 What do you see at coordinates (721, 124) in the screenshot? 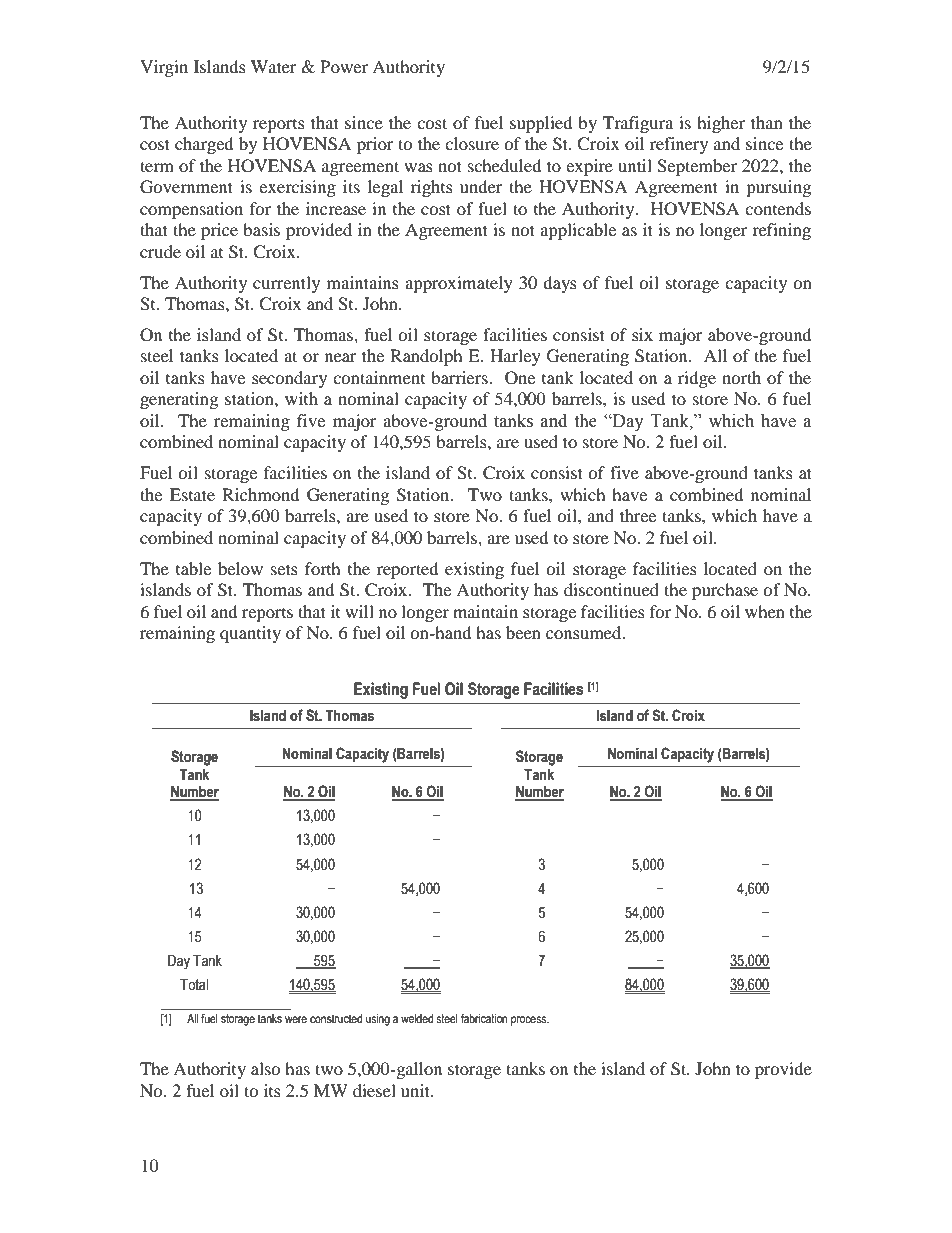
I see `higher` at bounding box center [721, 124].
